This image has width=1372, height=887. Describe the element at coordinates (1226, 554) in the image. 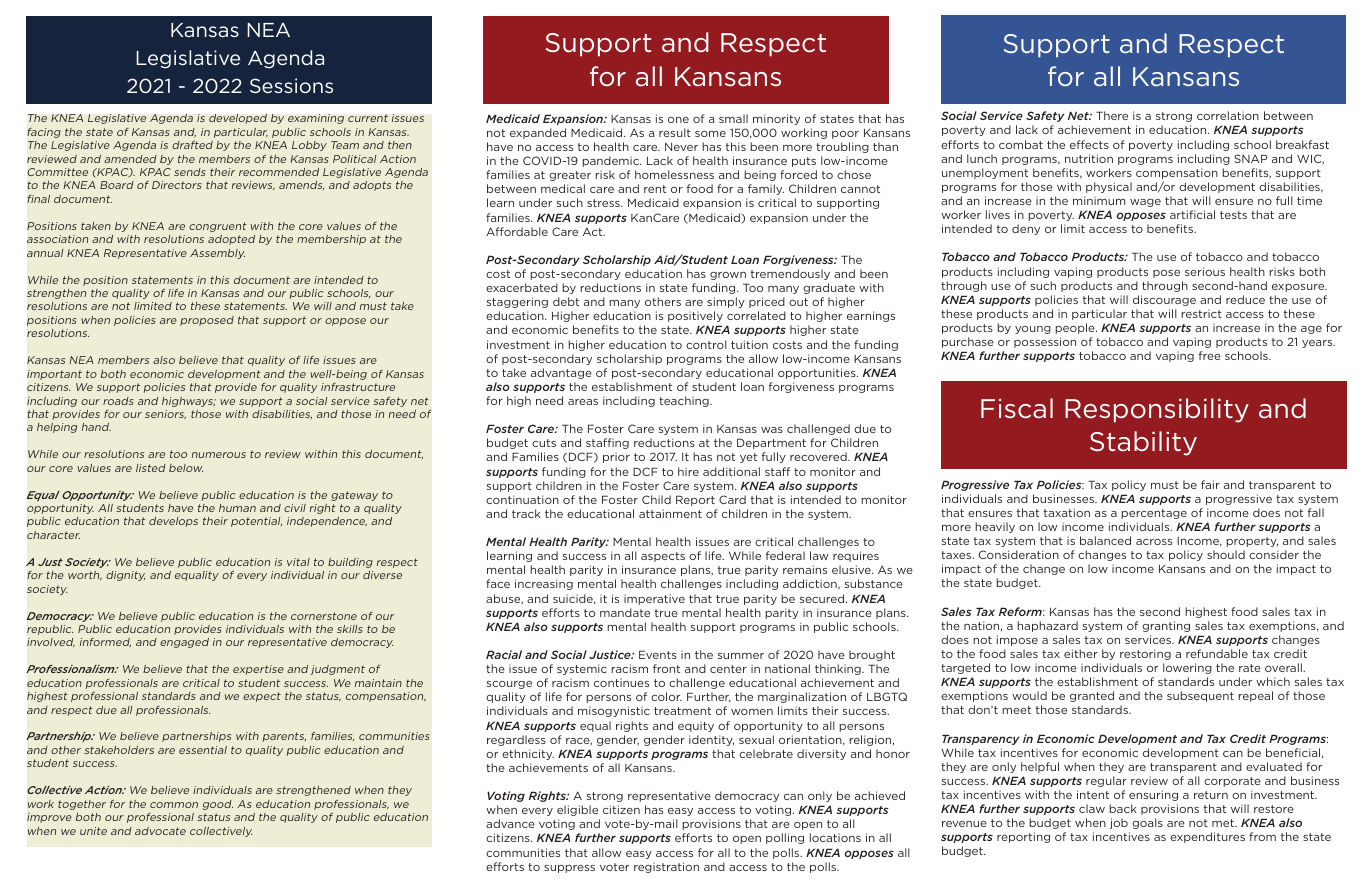

I see `should` at that location.
